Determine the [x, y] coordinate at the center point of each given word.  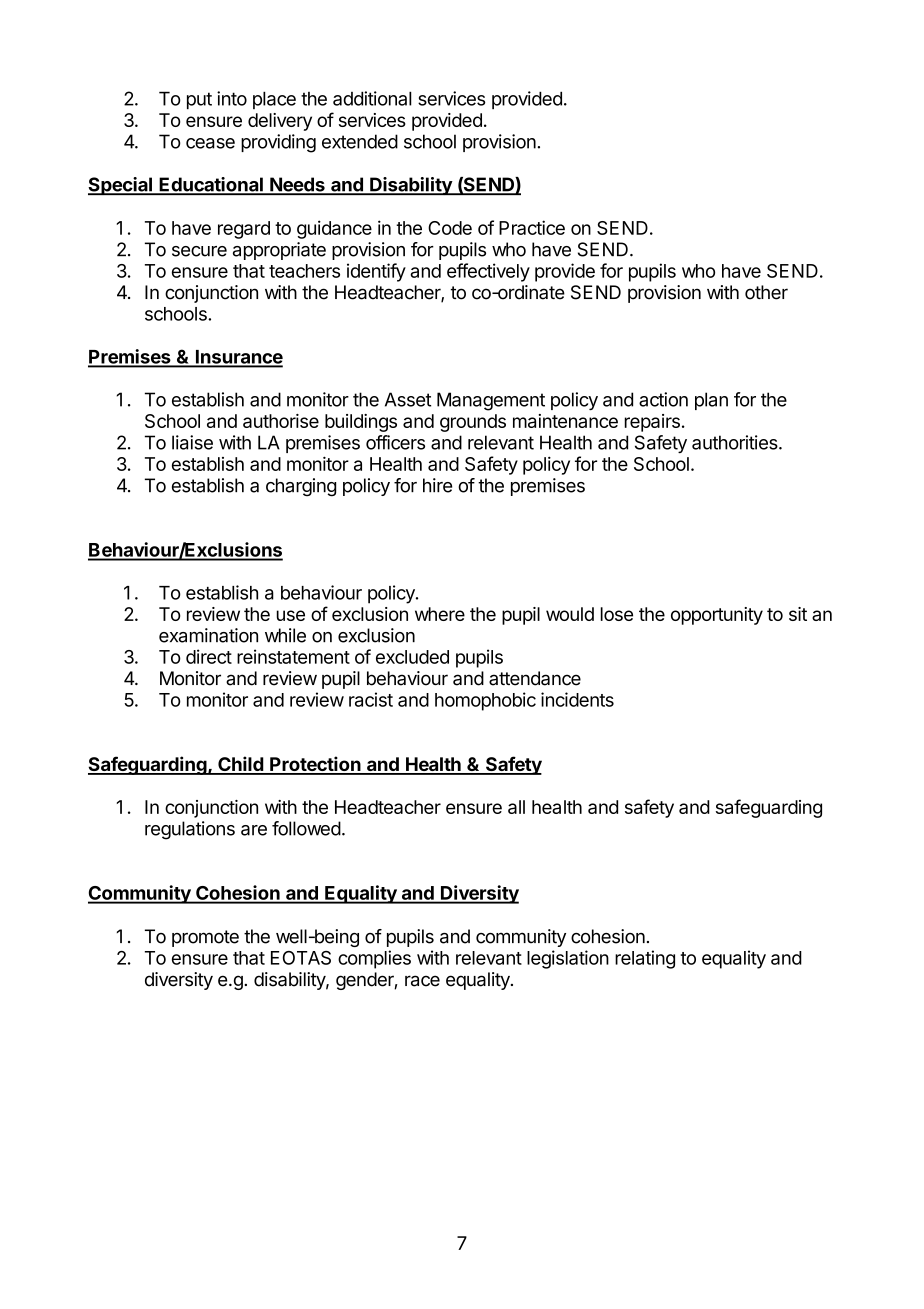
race [422, 981]
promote [205, 938]
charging [301, 487]
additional [372, 98]
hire [437, 485]
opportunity [717, 616]
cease [210, 143]
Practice [532, 227]
